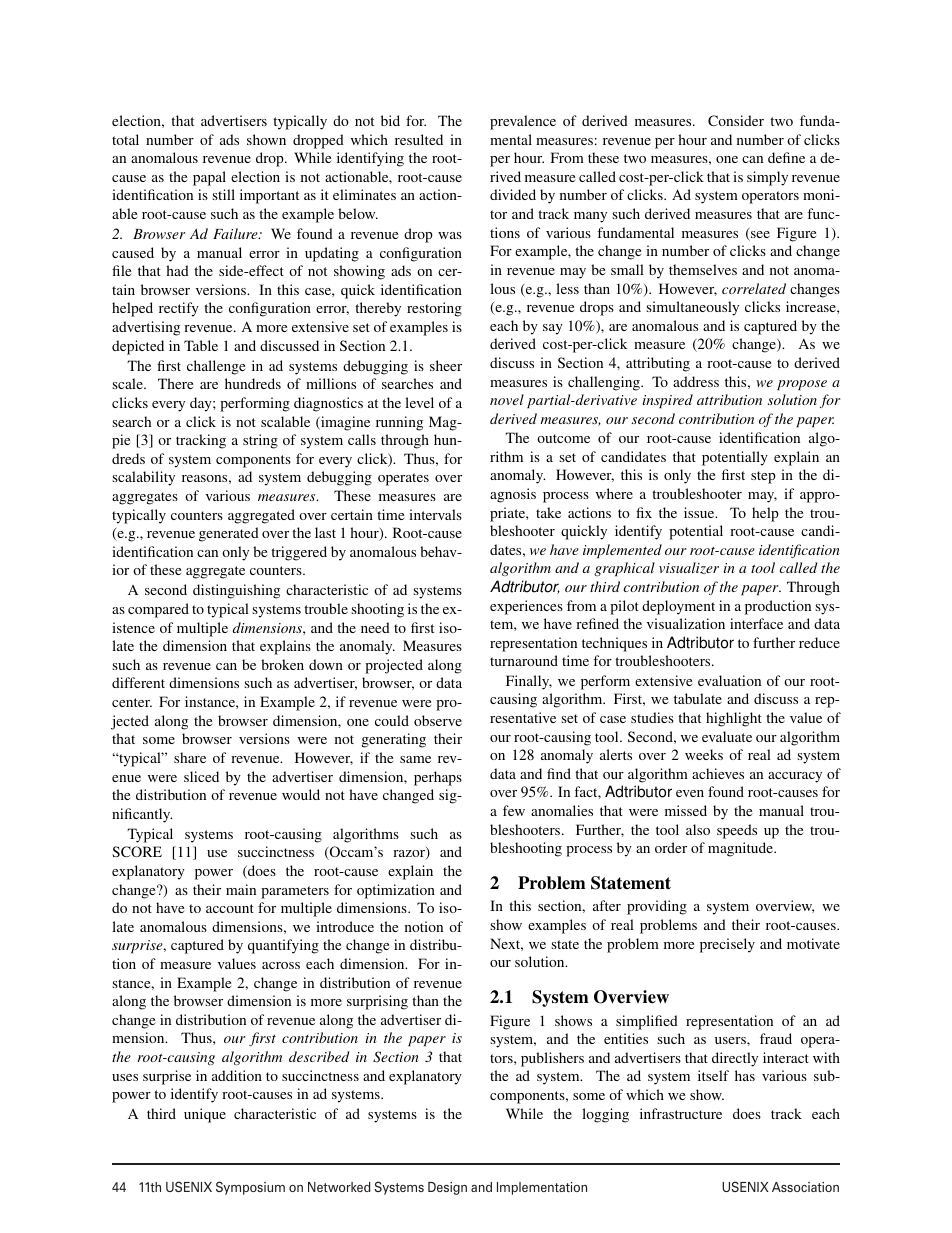  What do you see at coordinates (419, 139) in the screenshot?
I see `resulted` at bounding box center [419, 139].
